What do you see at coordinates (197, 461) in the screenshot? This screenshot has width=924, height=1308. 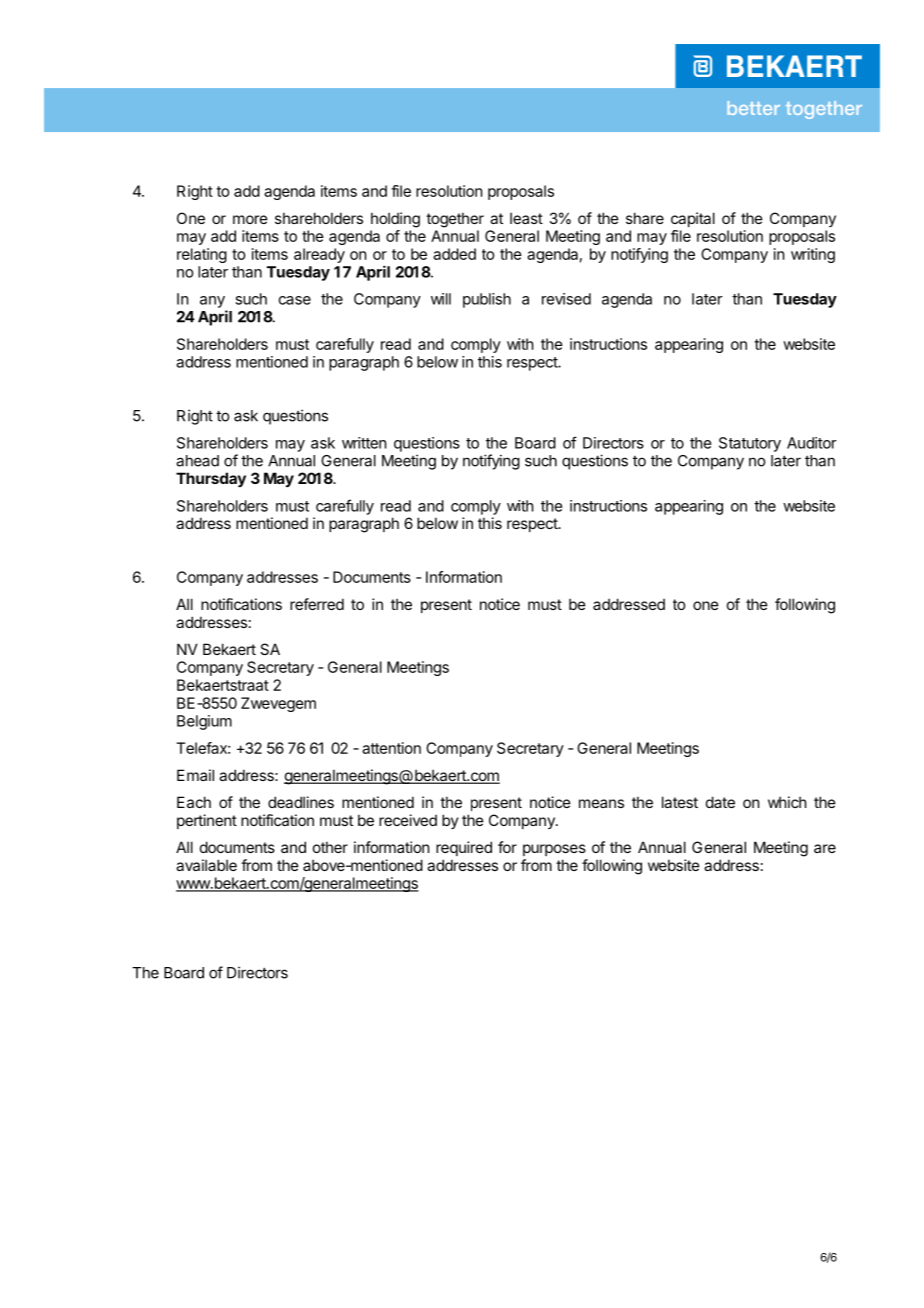 I see `ahead` at bounding box center [197, 461].
